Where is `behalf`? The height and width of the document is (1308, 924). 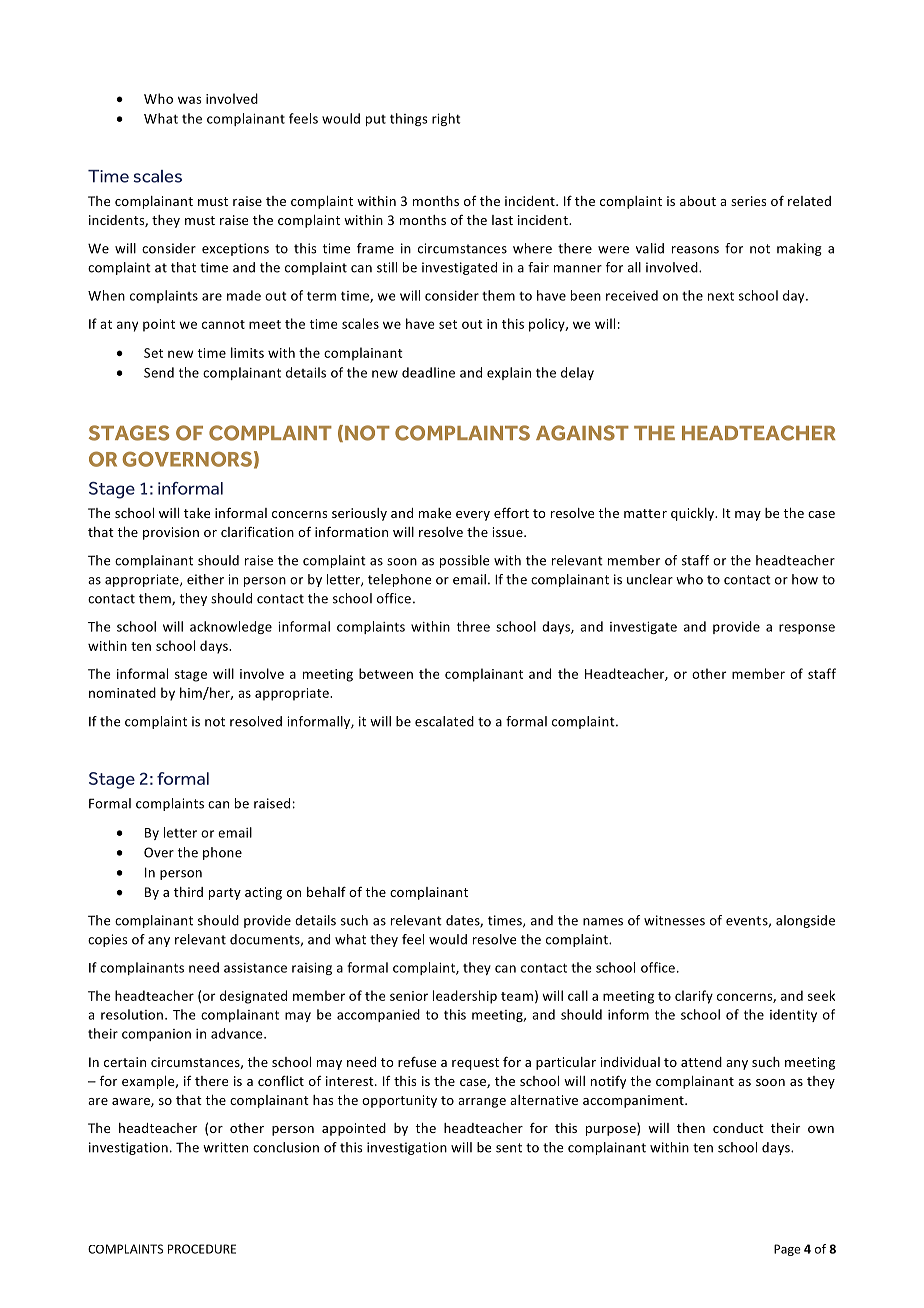 behalf is located at coordinates (326, 891).
